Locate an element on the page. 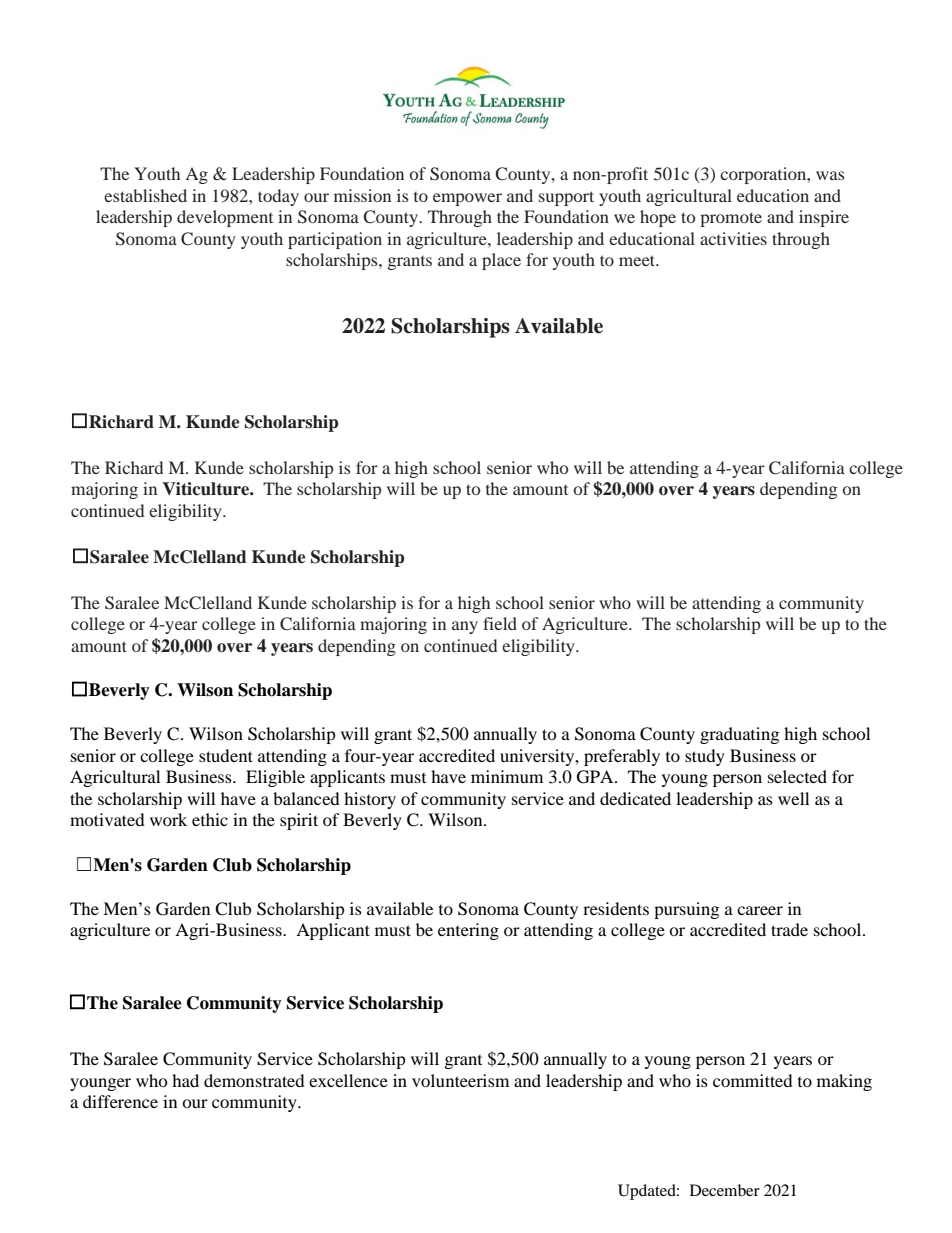 The image size is (952, 1233). excellence is located at coordinates (348, 1080).
